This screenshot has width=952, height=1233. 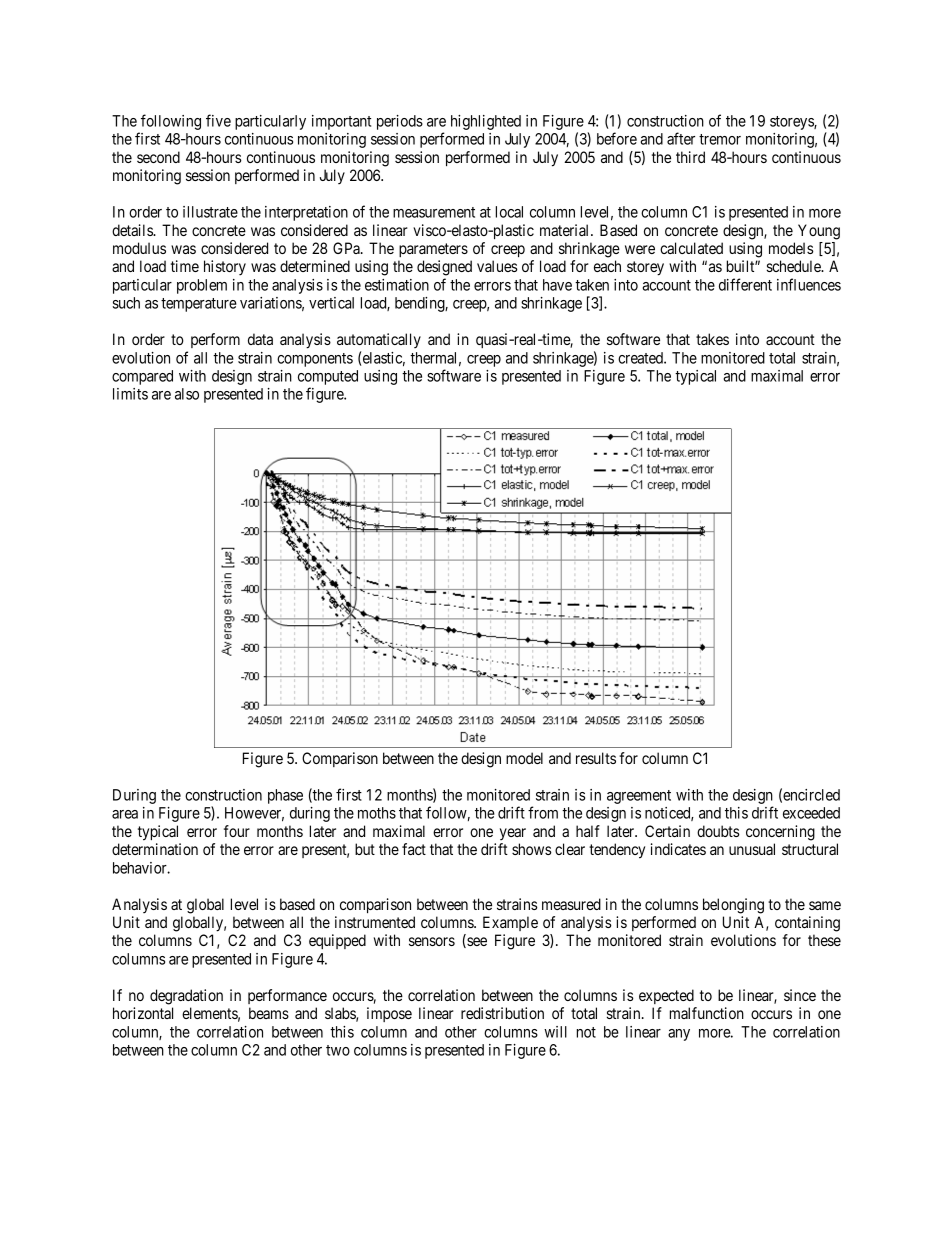 I want to click on also, so click(x=187, y=394).
